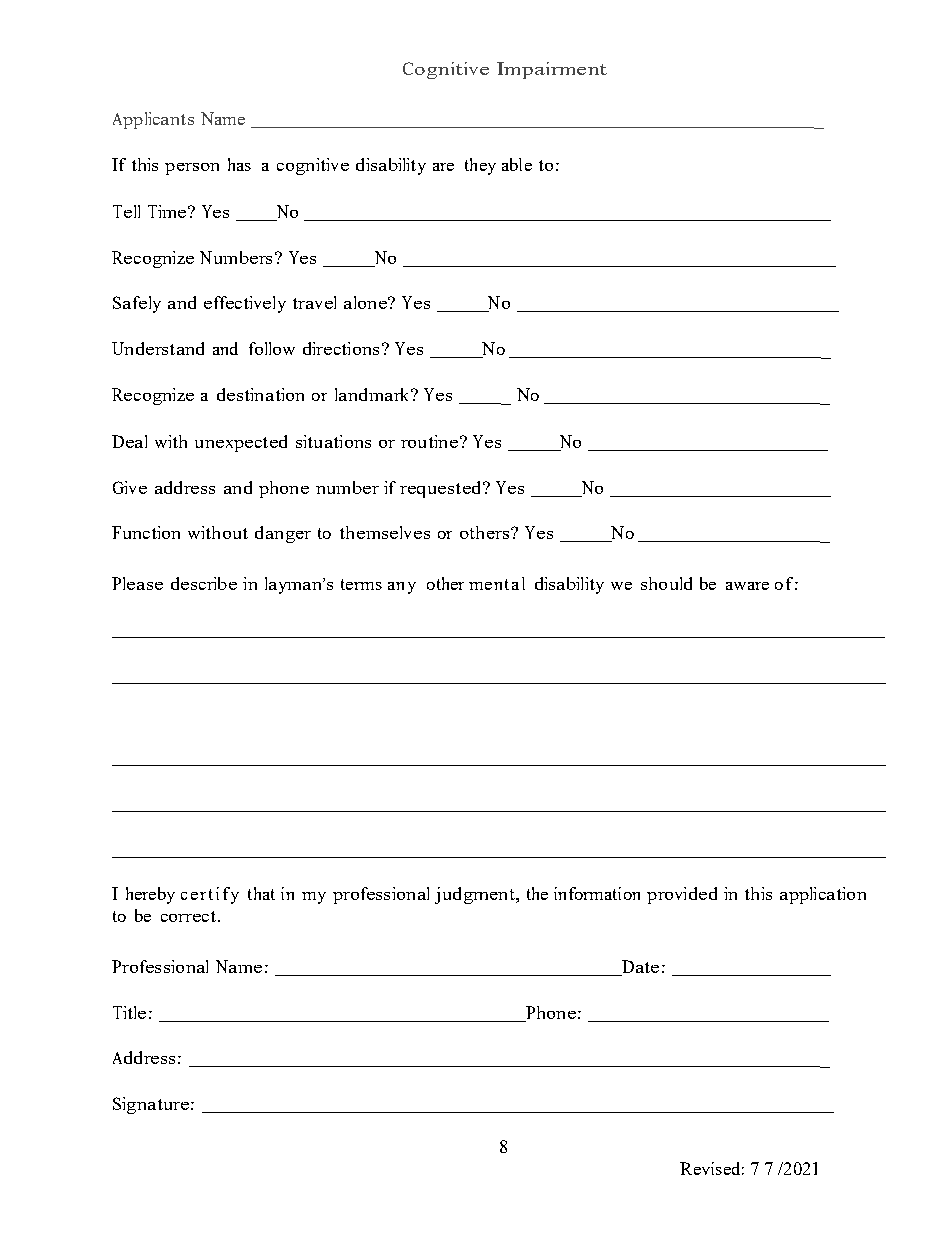 This screenshot has width=952, height=1233. I want to click on unexpected, so click(241, 443).
